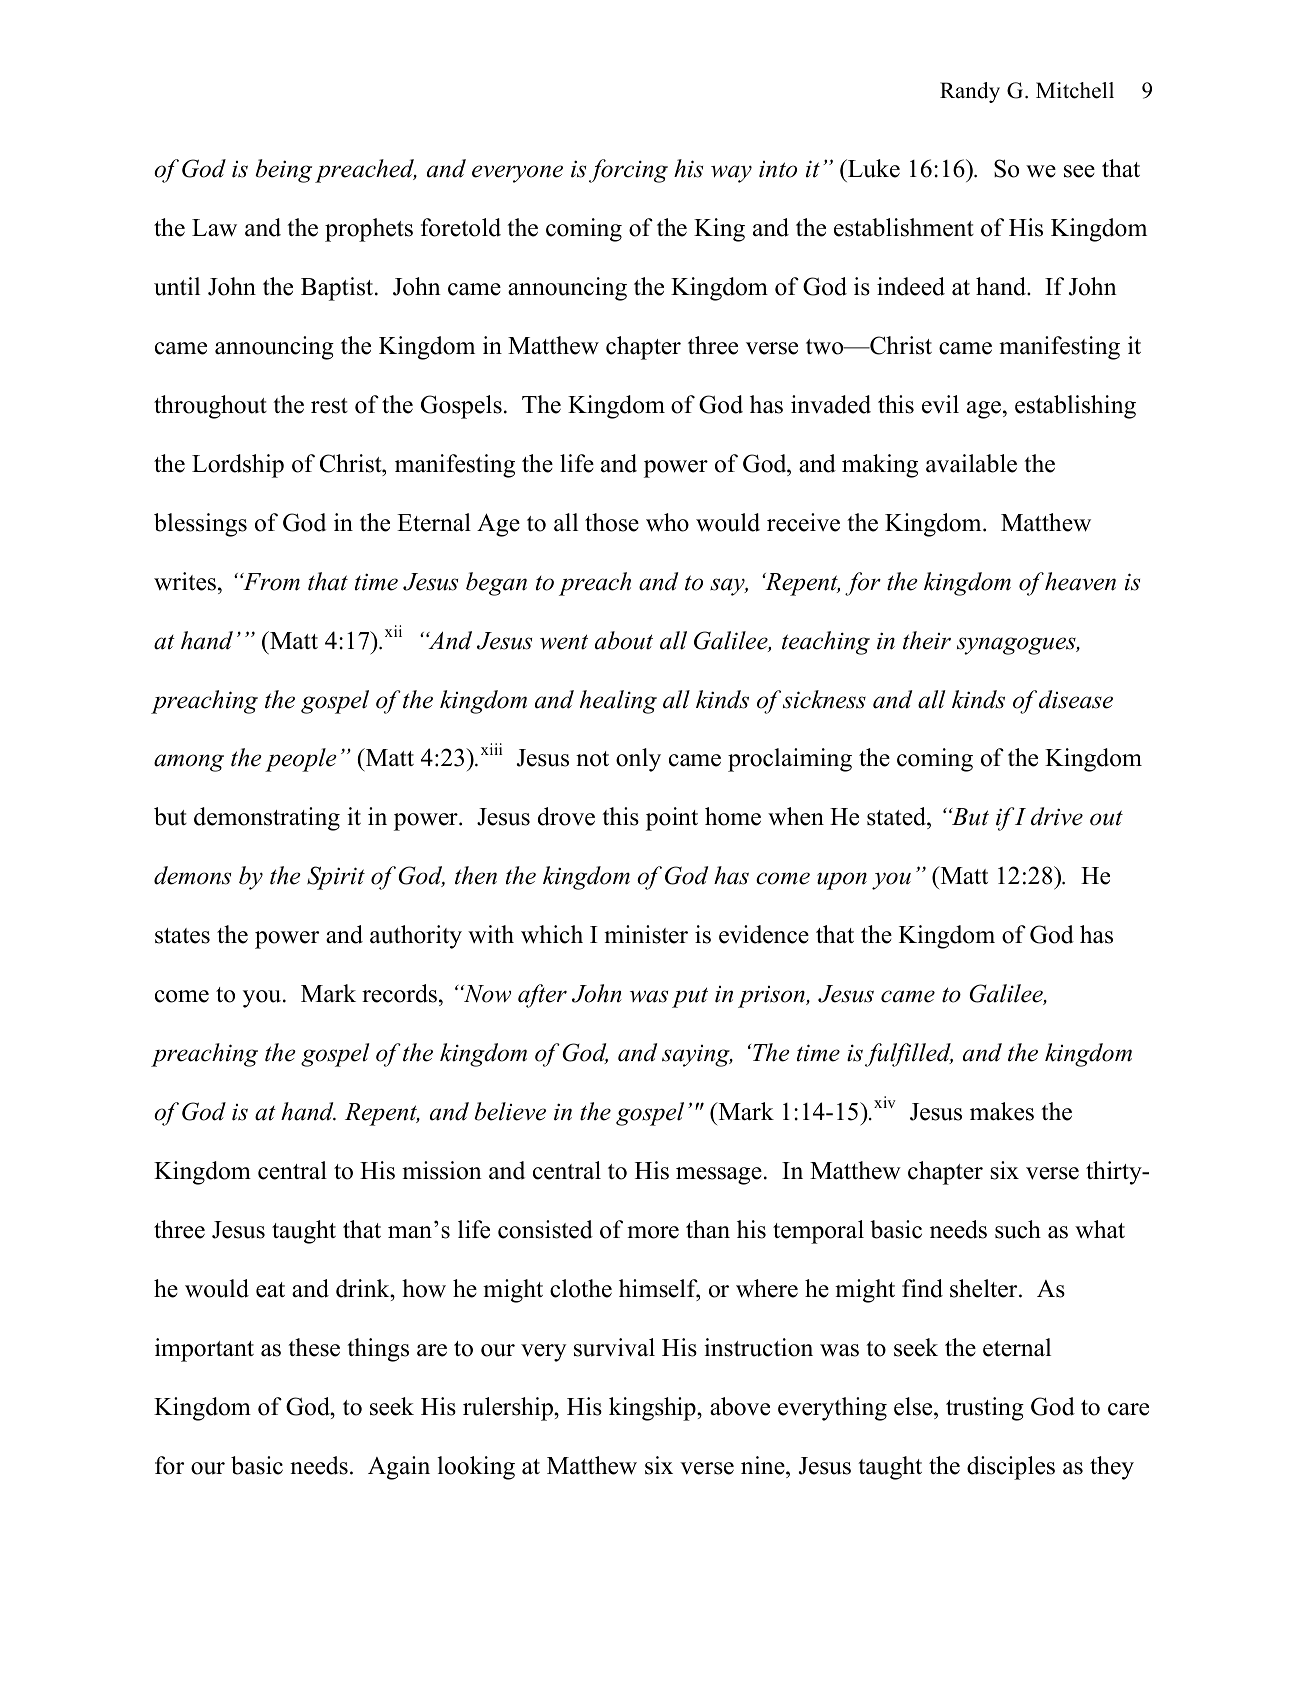 The width and height of the image is (1307, 1691). What do you see at coordinates (283, 171) in the image?
I see `being` at bounding box center [283, 171].
